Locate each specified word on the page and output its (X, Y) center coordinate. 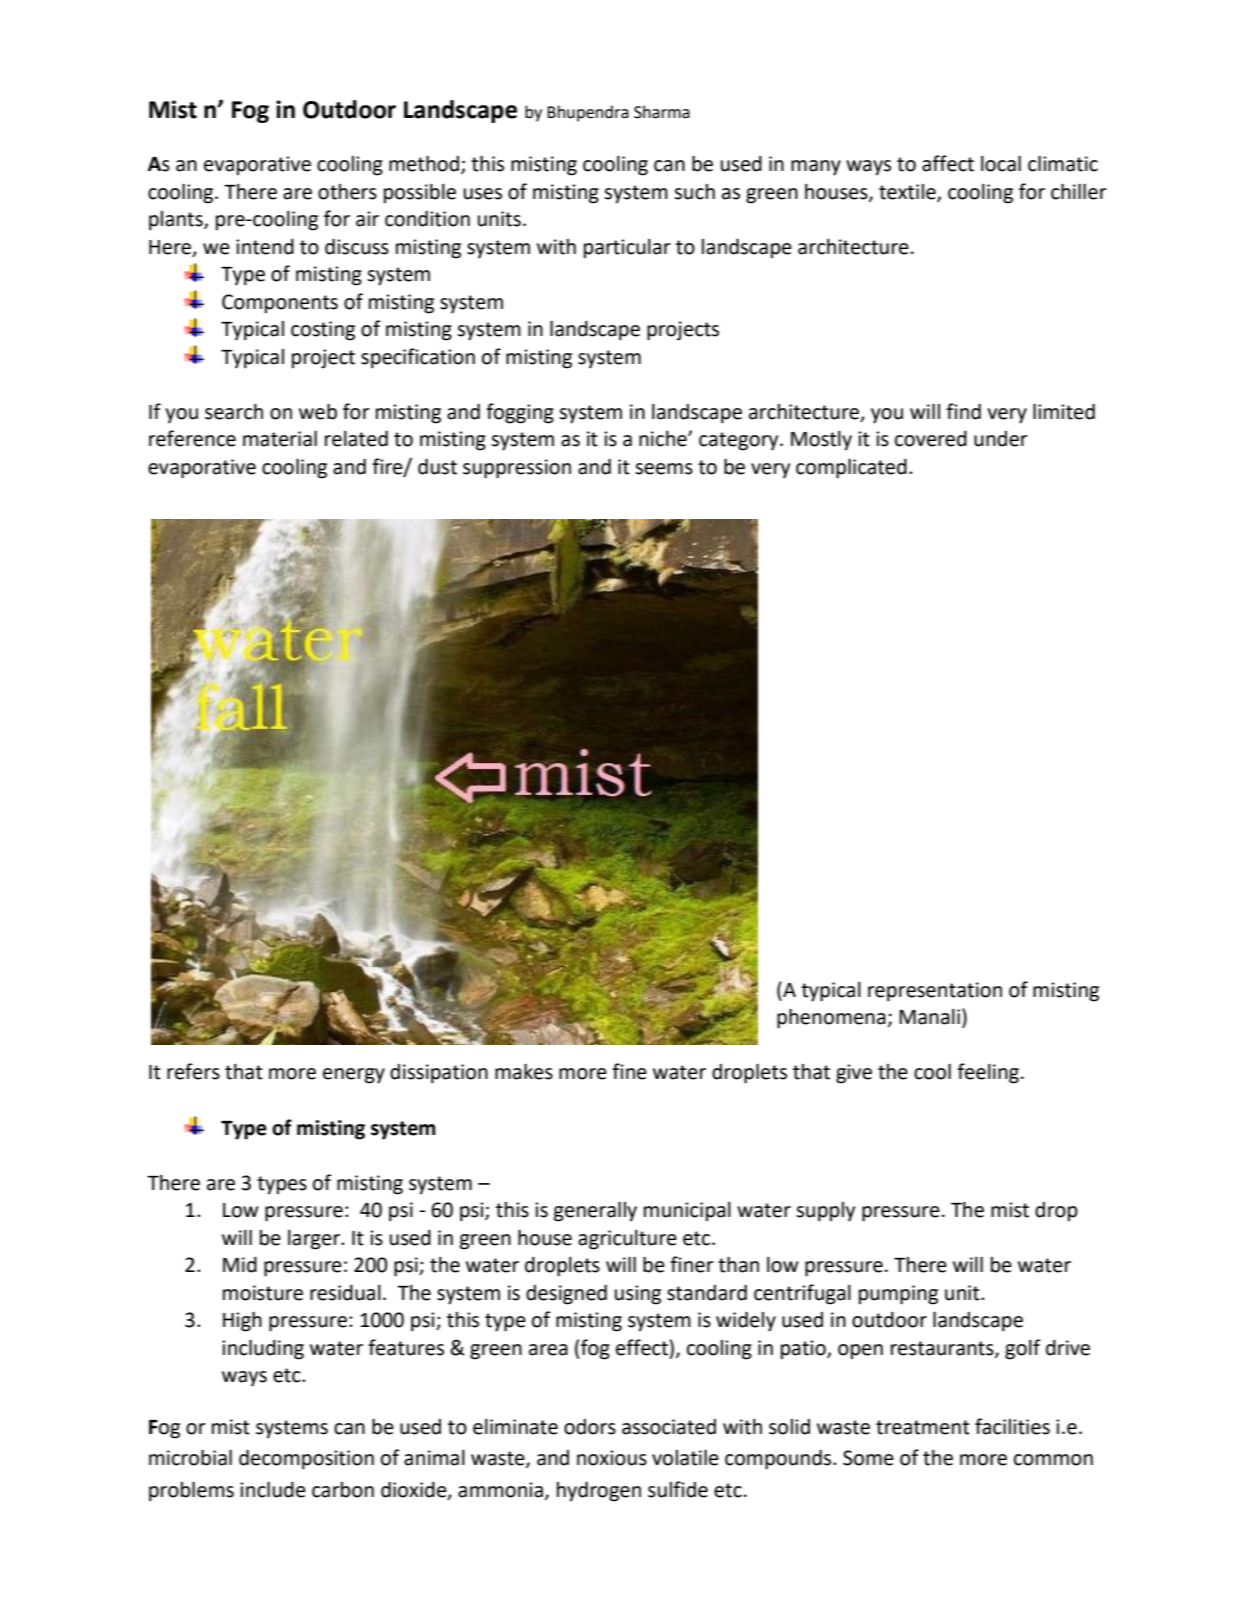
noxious (612, 1458)
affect (948, 163)
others (347, 192)
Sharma (662, 112)
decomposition (306, 1460)
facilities (1012, 1426)
